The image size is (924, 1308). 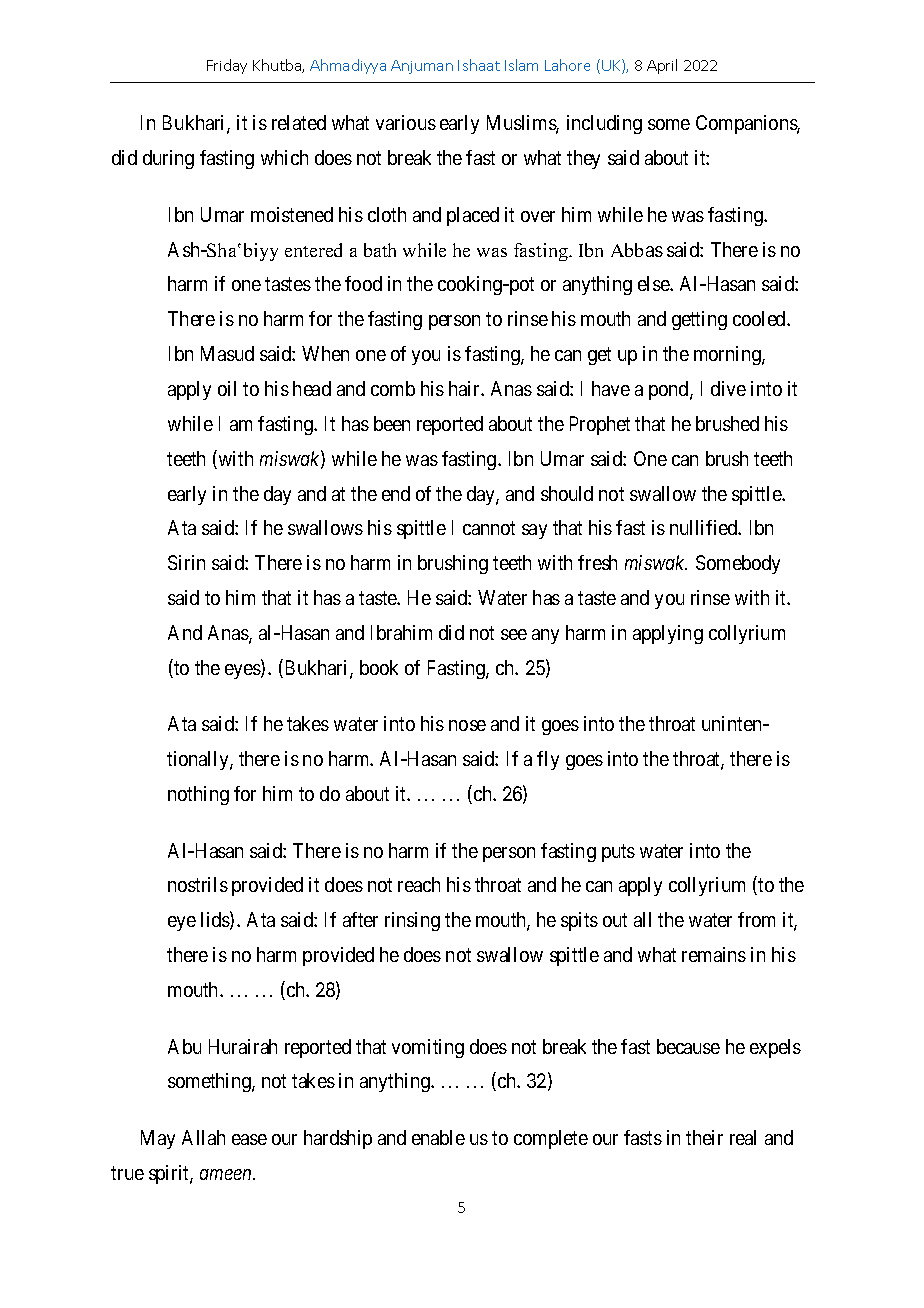 I want to click on rinsing, so click(x=412, y=921).
